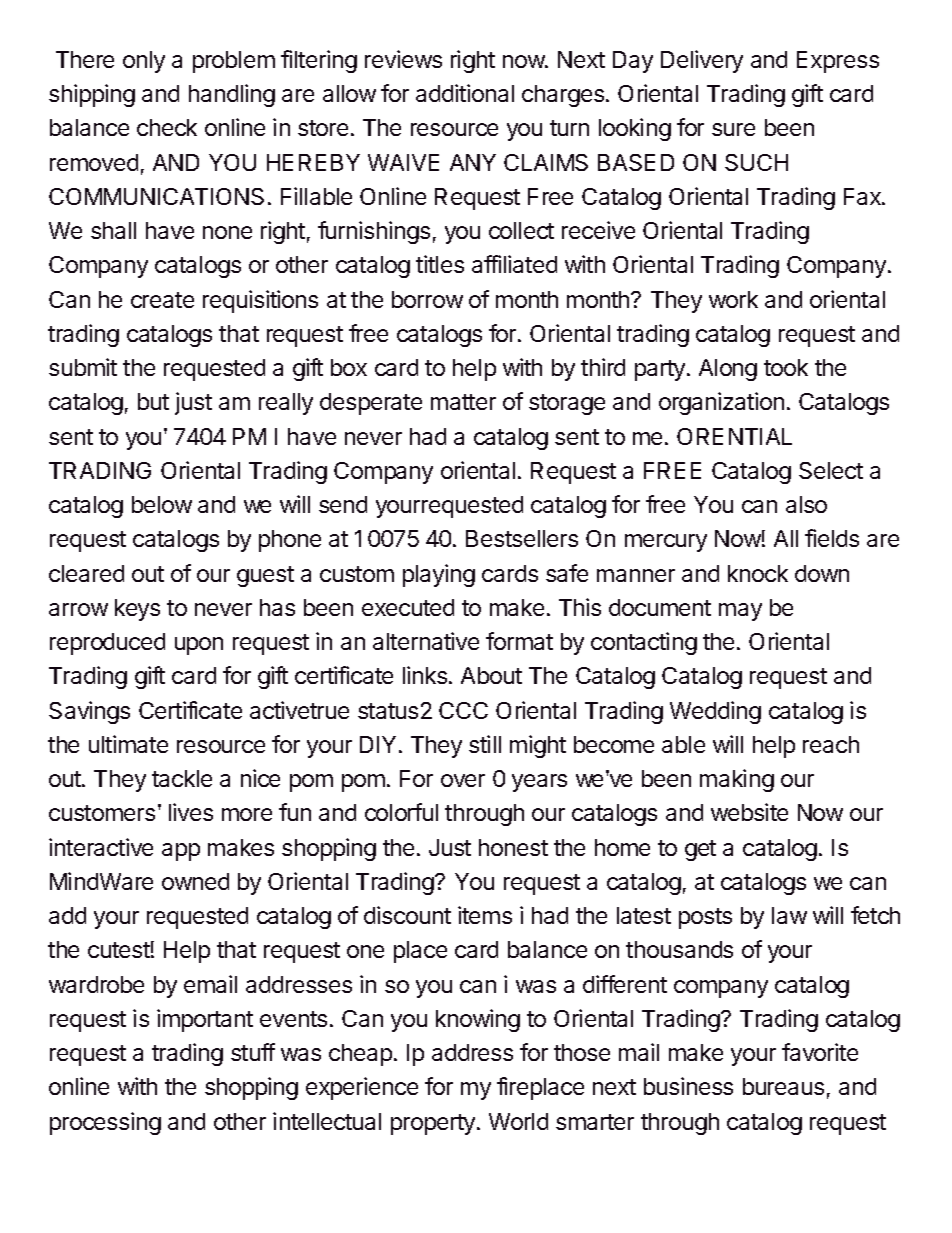 Image resolution: width=952 pixels, height=1233 pixels. Describe the element at coordinates (427, 299) in the document. I see `borrow` at that location.
